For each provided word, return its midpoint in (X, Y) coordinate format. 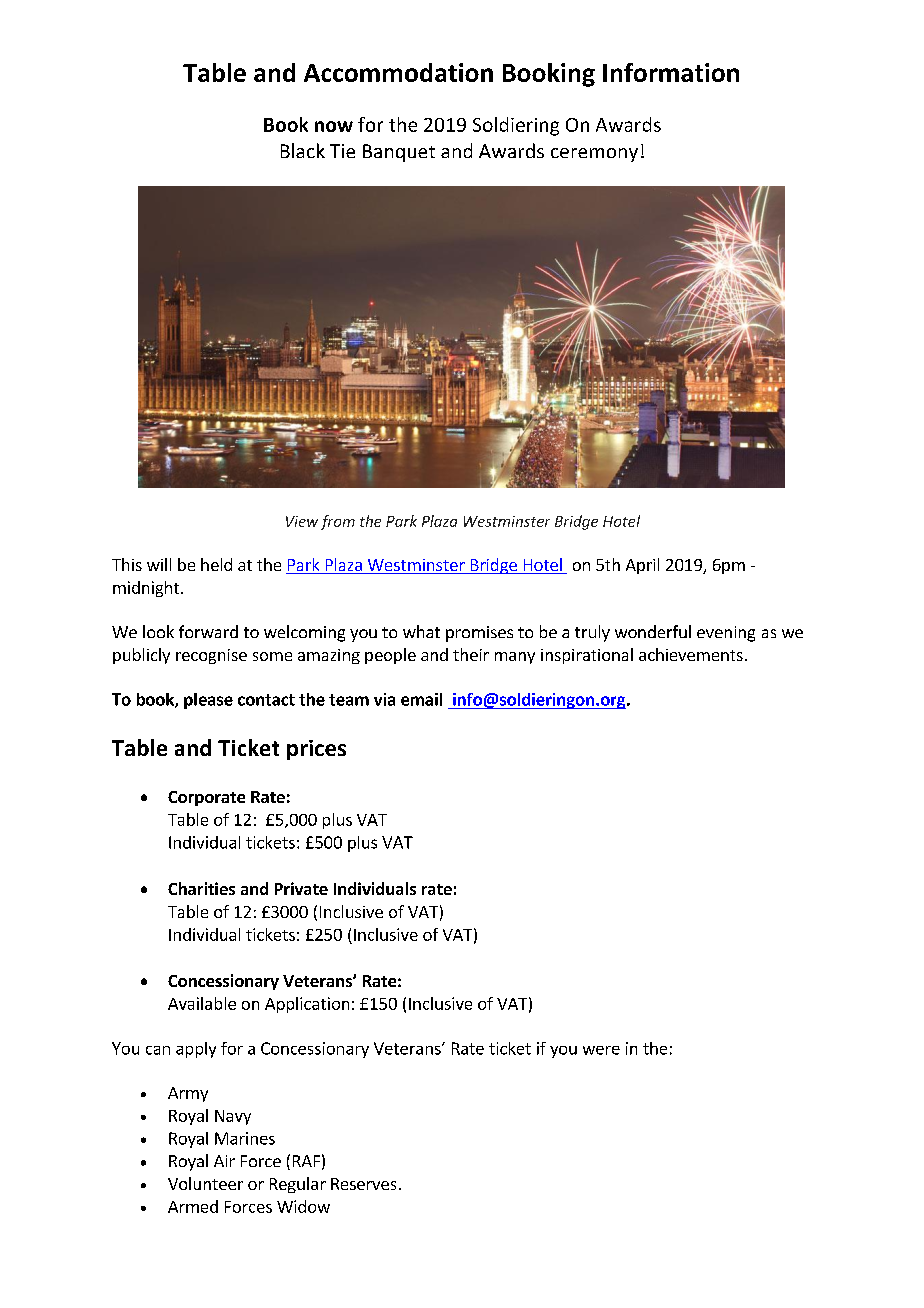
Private (301, 888)
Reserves (363, 1184)
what (421, 631)
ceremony (594, 155)
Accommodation (398, 72)
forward (208, 631)
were (601, 1050)
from (338, 522)
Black (303, 150)
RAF (306, 1161)
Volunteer (205, 1183)
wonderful (653, 631)
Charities (201, 888)
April (642, 566)
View (302, 521)
